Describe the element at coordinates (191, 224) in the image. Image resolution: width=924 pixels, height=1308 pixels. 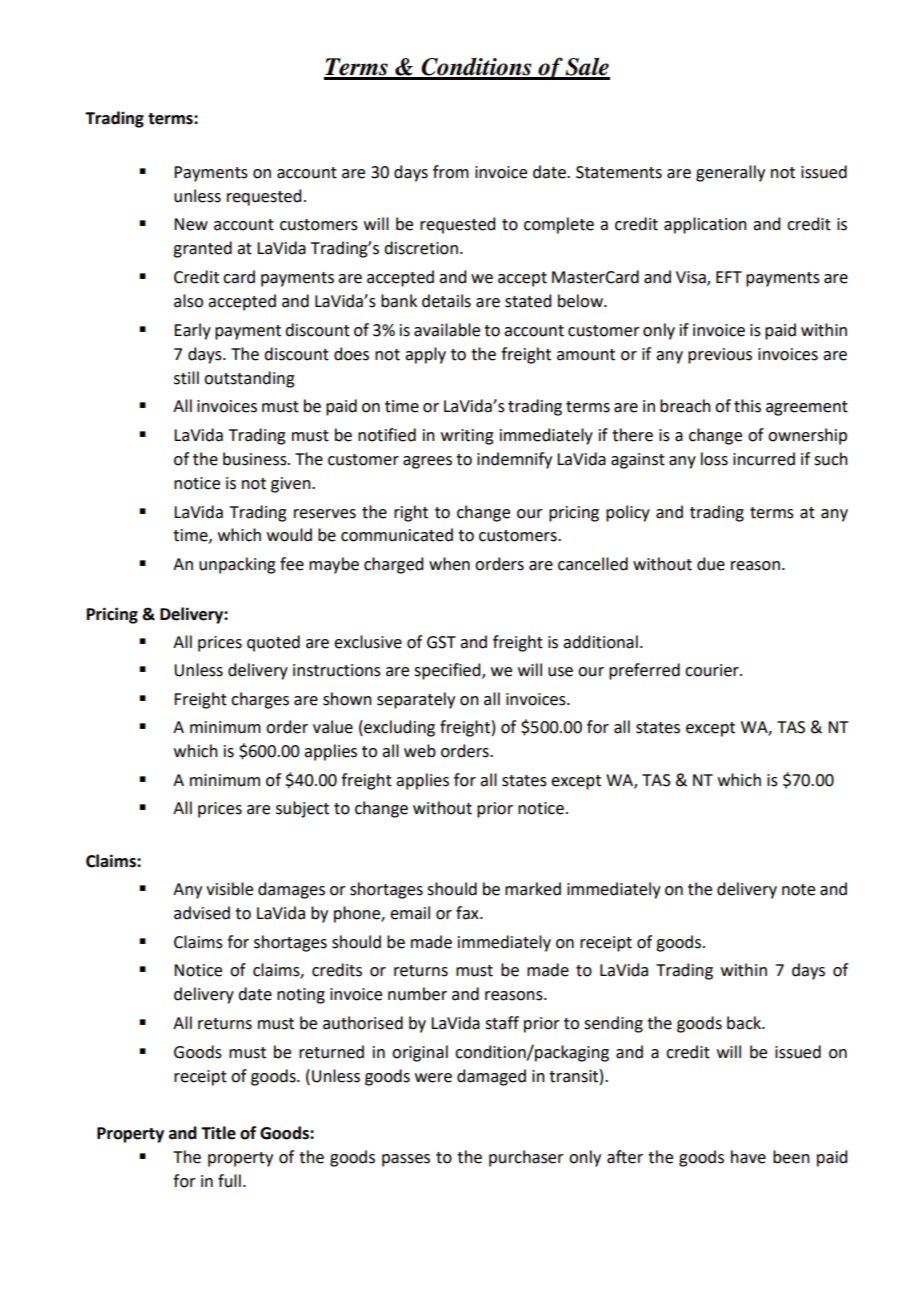
I see `New` at that location.
